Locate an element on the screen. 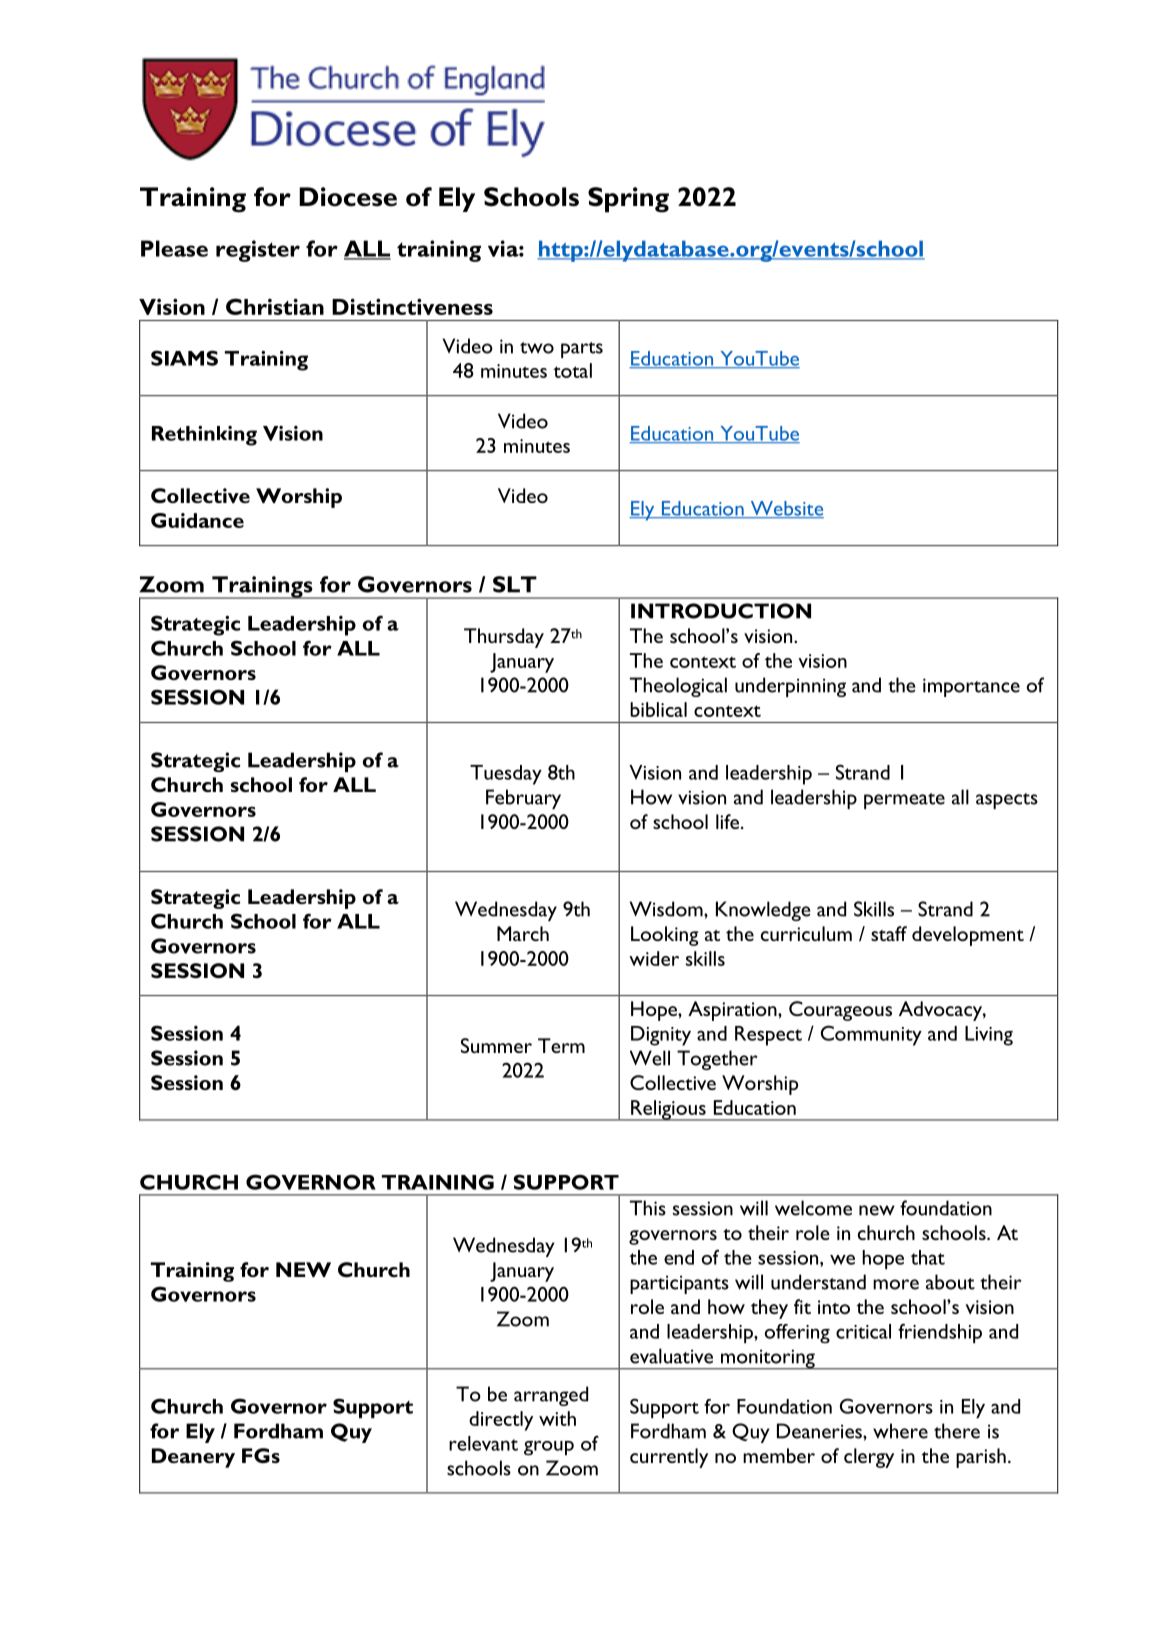 This screenshot has width=1151, height=1628. Spring is located at coordinates (628, 200).
